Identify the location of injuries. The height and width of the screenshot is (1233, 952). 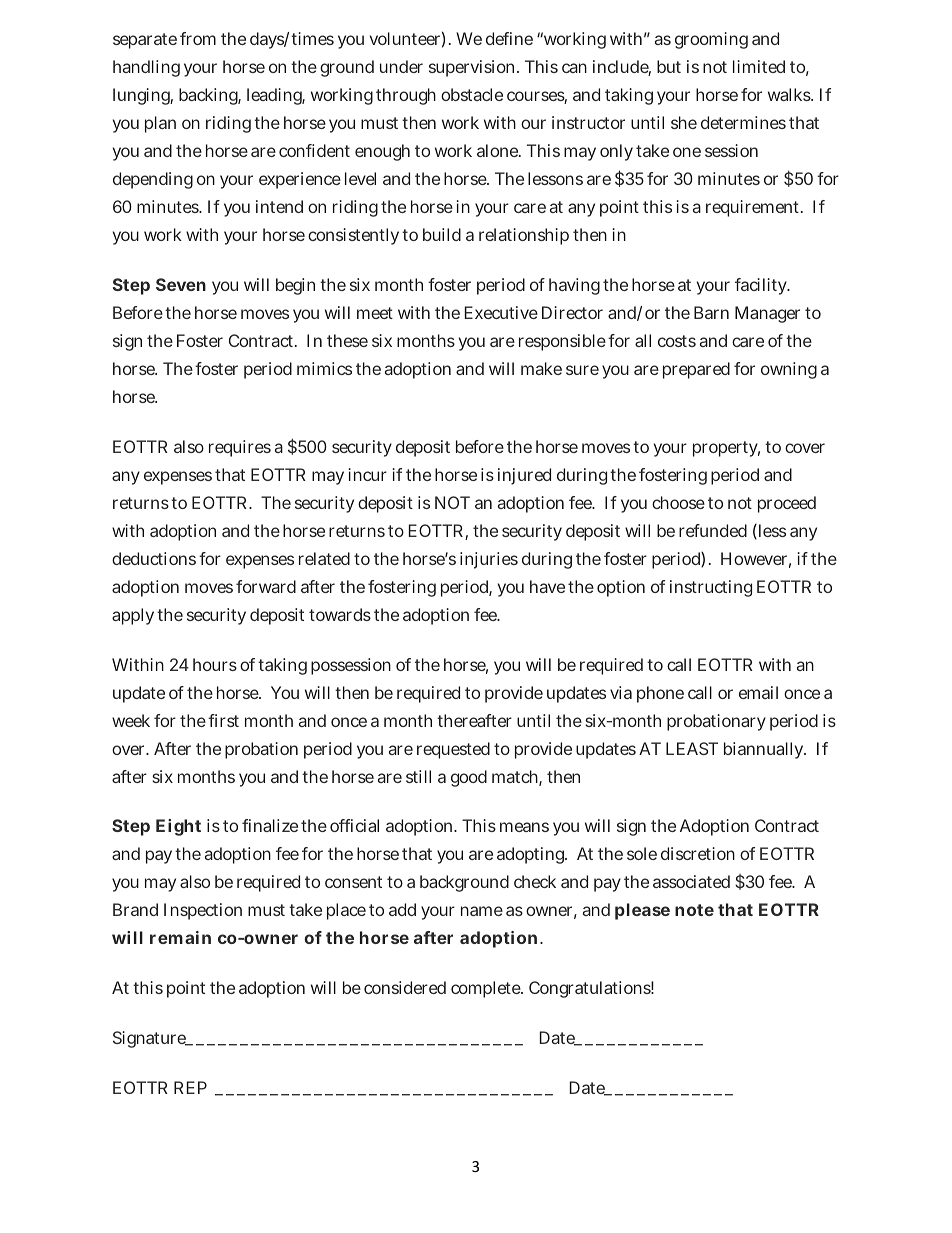
(489, 560).
